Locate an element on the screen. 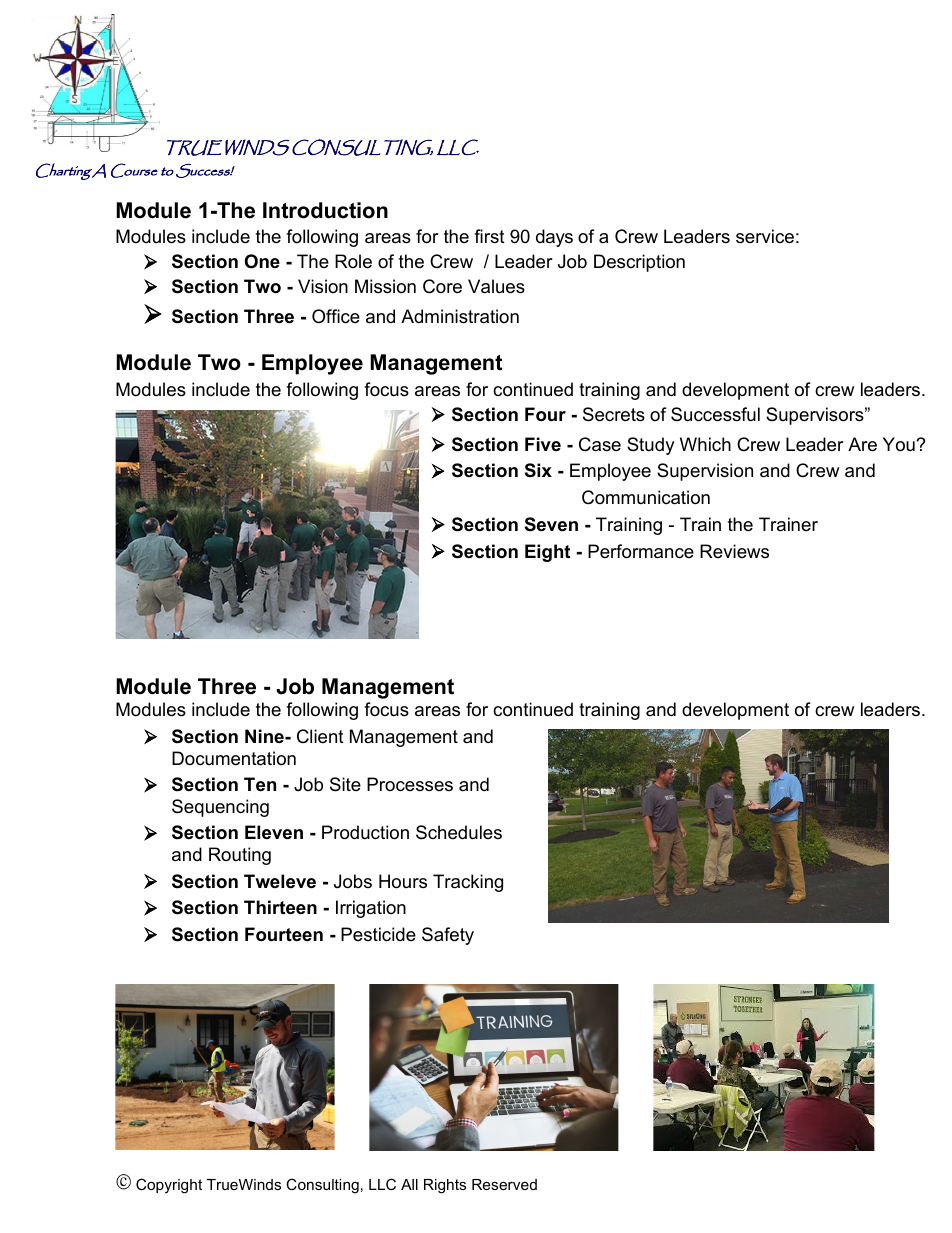 This screenshot has height=1233, width=952. Seven is located at coordinates (551, 524).
